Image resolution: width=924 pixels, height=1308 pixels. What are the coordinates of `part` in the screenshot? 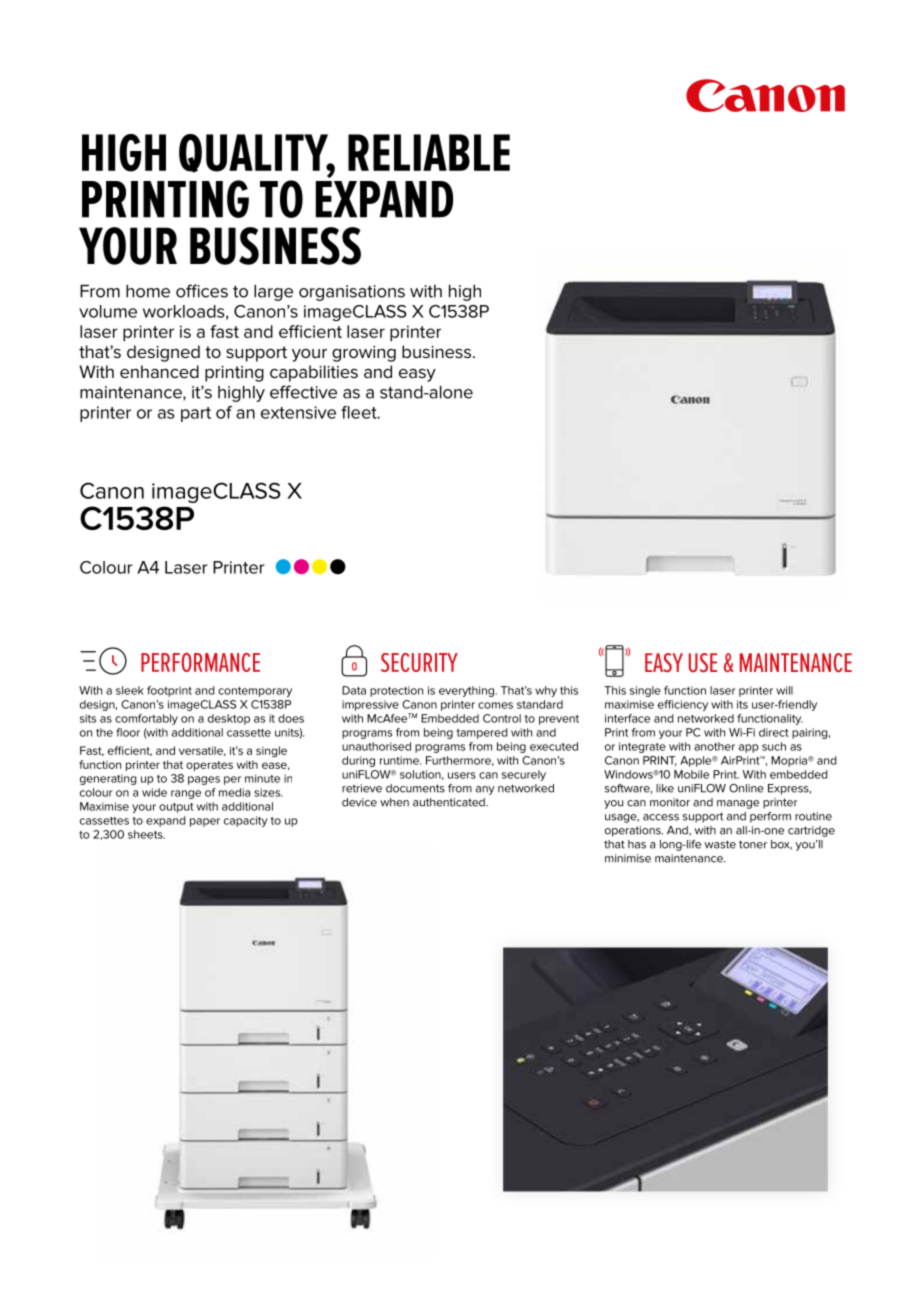 It's located at (196, 414).
